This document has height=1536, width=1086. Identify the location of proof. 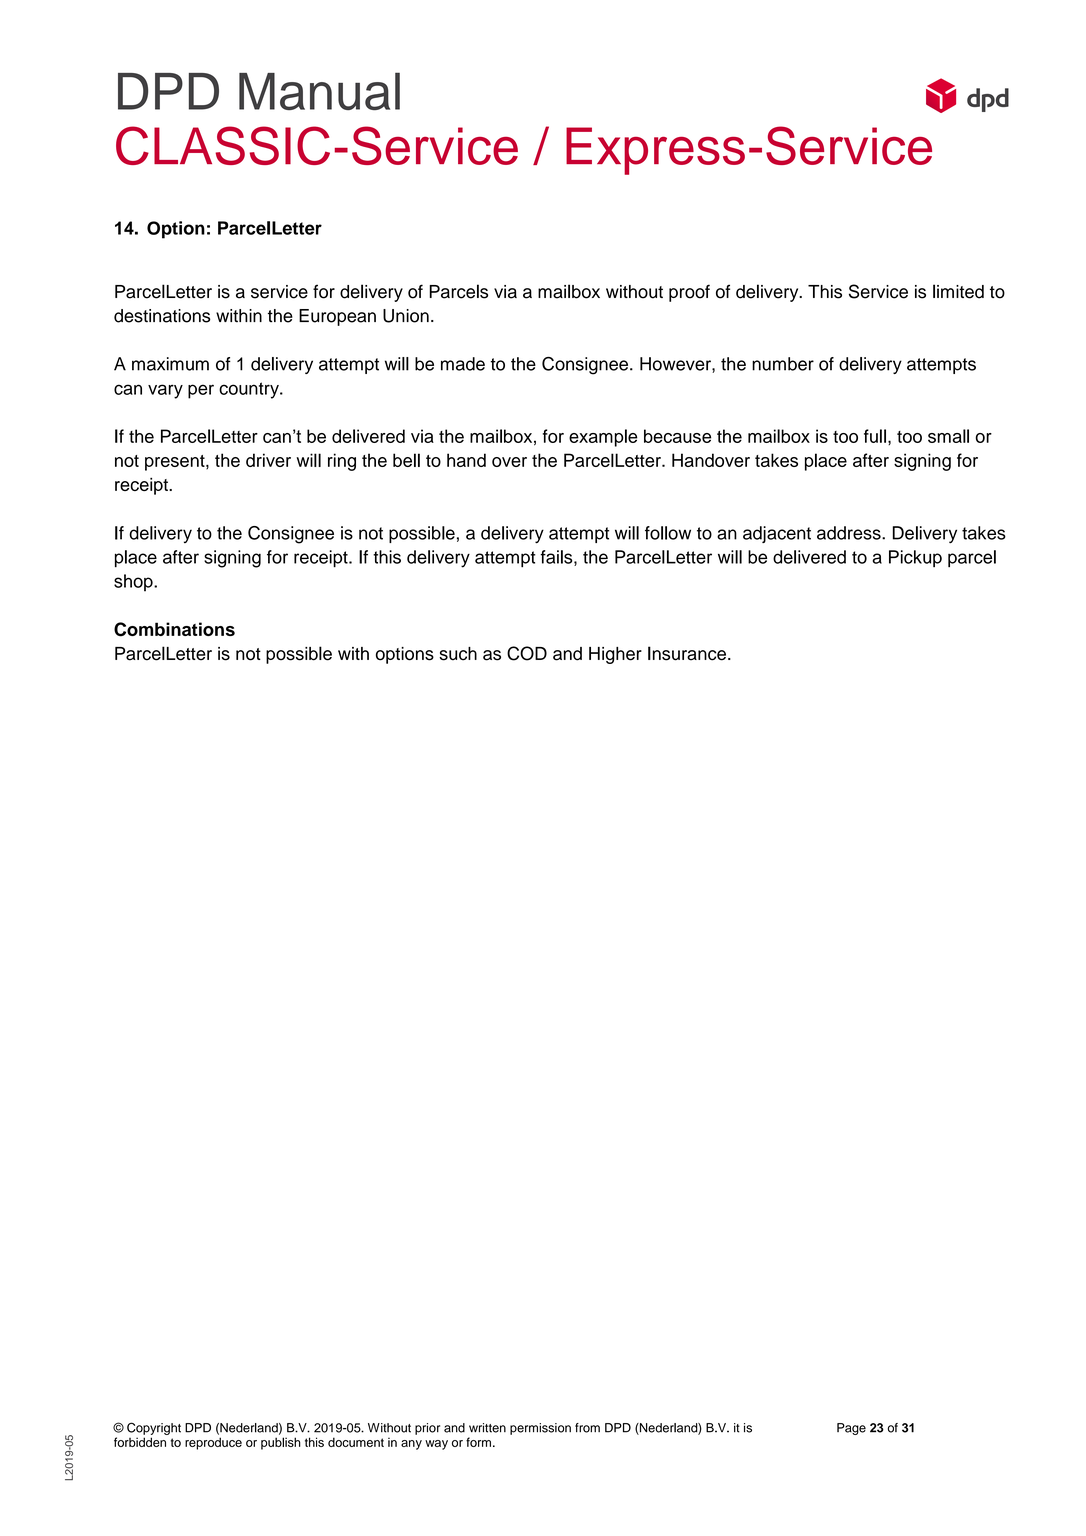
(689, 293).
